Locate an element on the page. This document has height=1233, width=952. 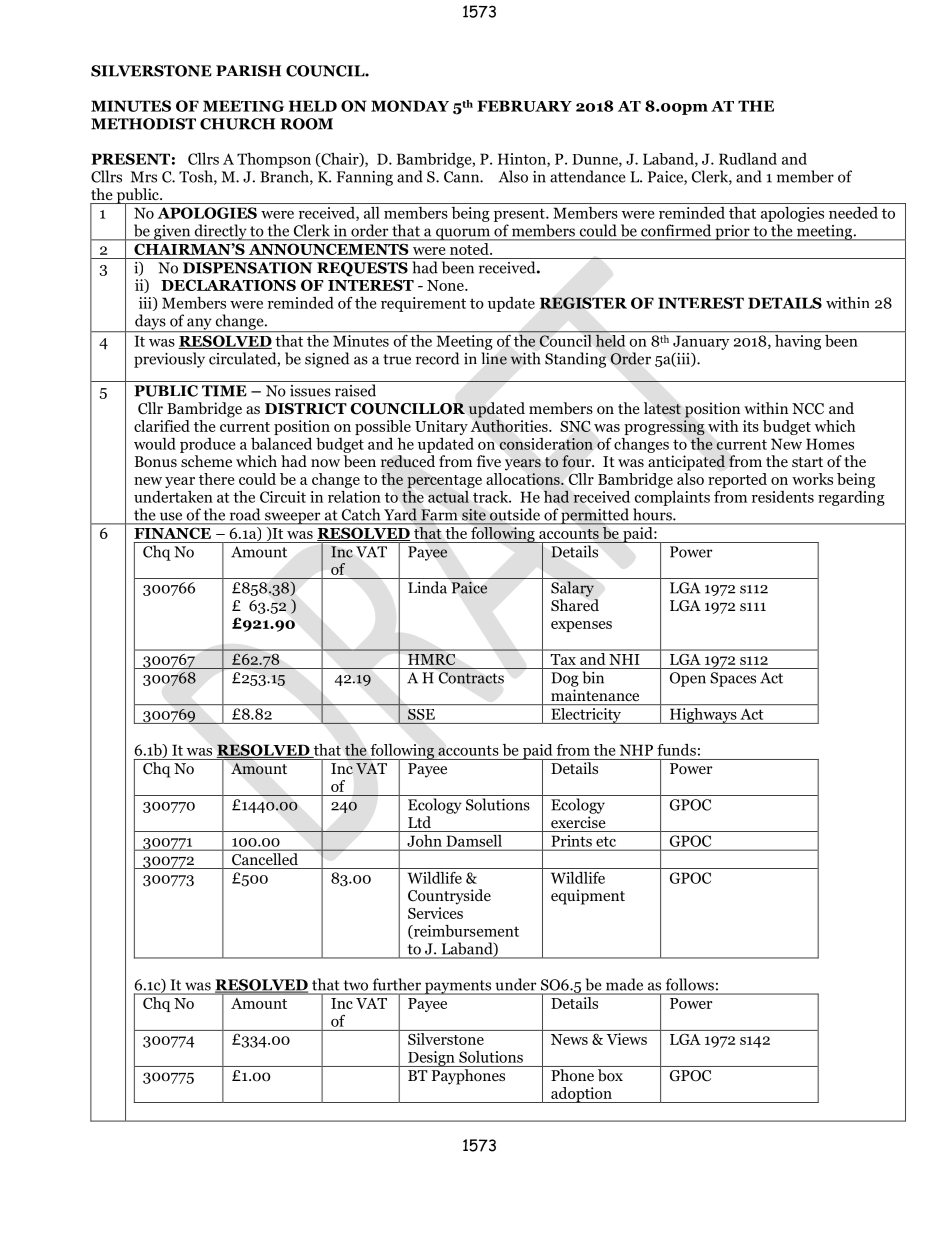
Contracts is located at coordinates (471, 678).
